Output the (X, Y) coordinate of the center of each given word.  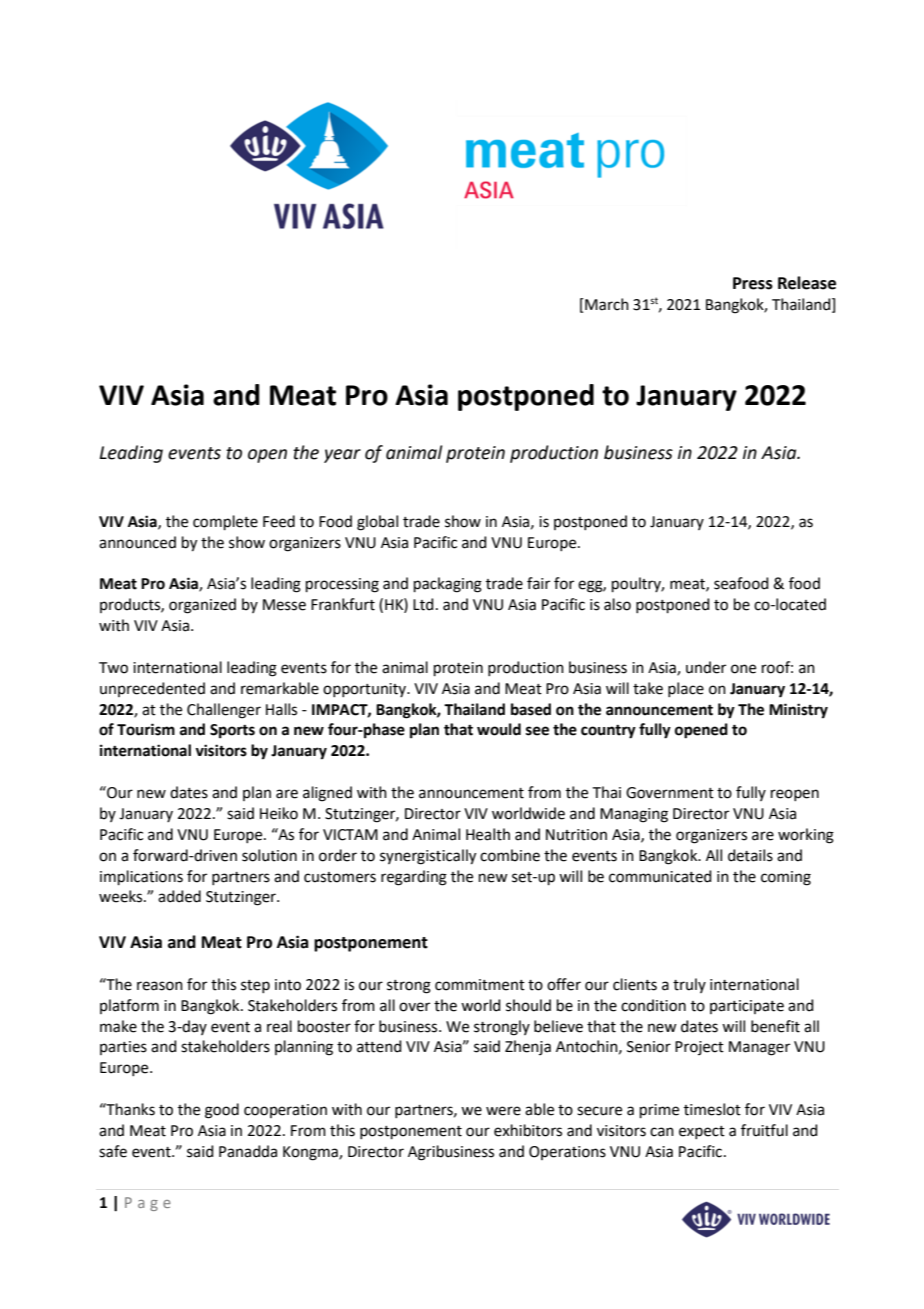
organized (202, 606)
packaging (448, 585)
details (750, 855)
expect (702, 1132)
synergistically (428, 857)
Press (753, 283)
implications (141, 877)
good (222, 1111)
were (503, 1111)
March (606, 304)
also (617, 604)
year (342, 456)
